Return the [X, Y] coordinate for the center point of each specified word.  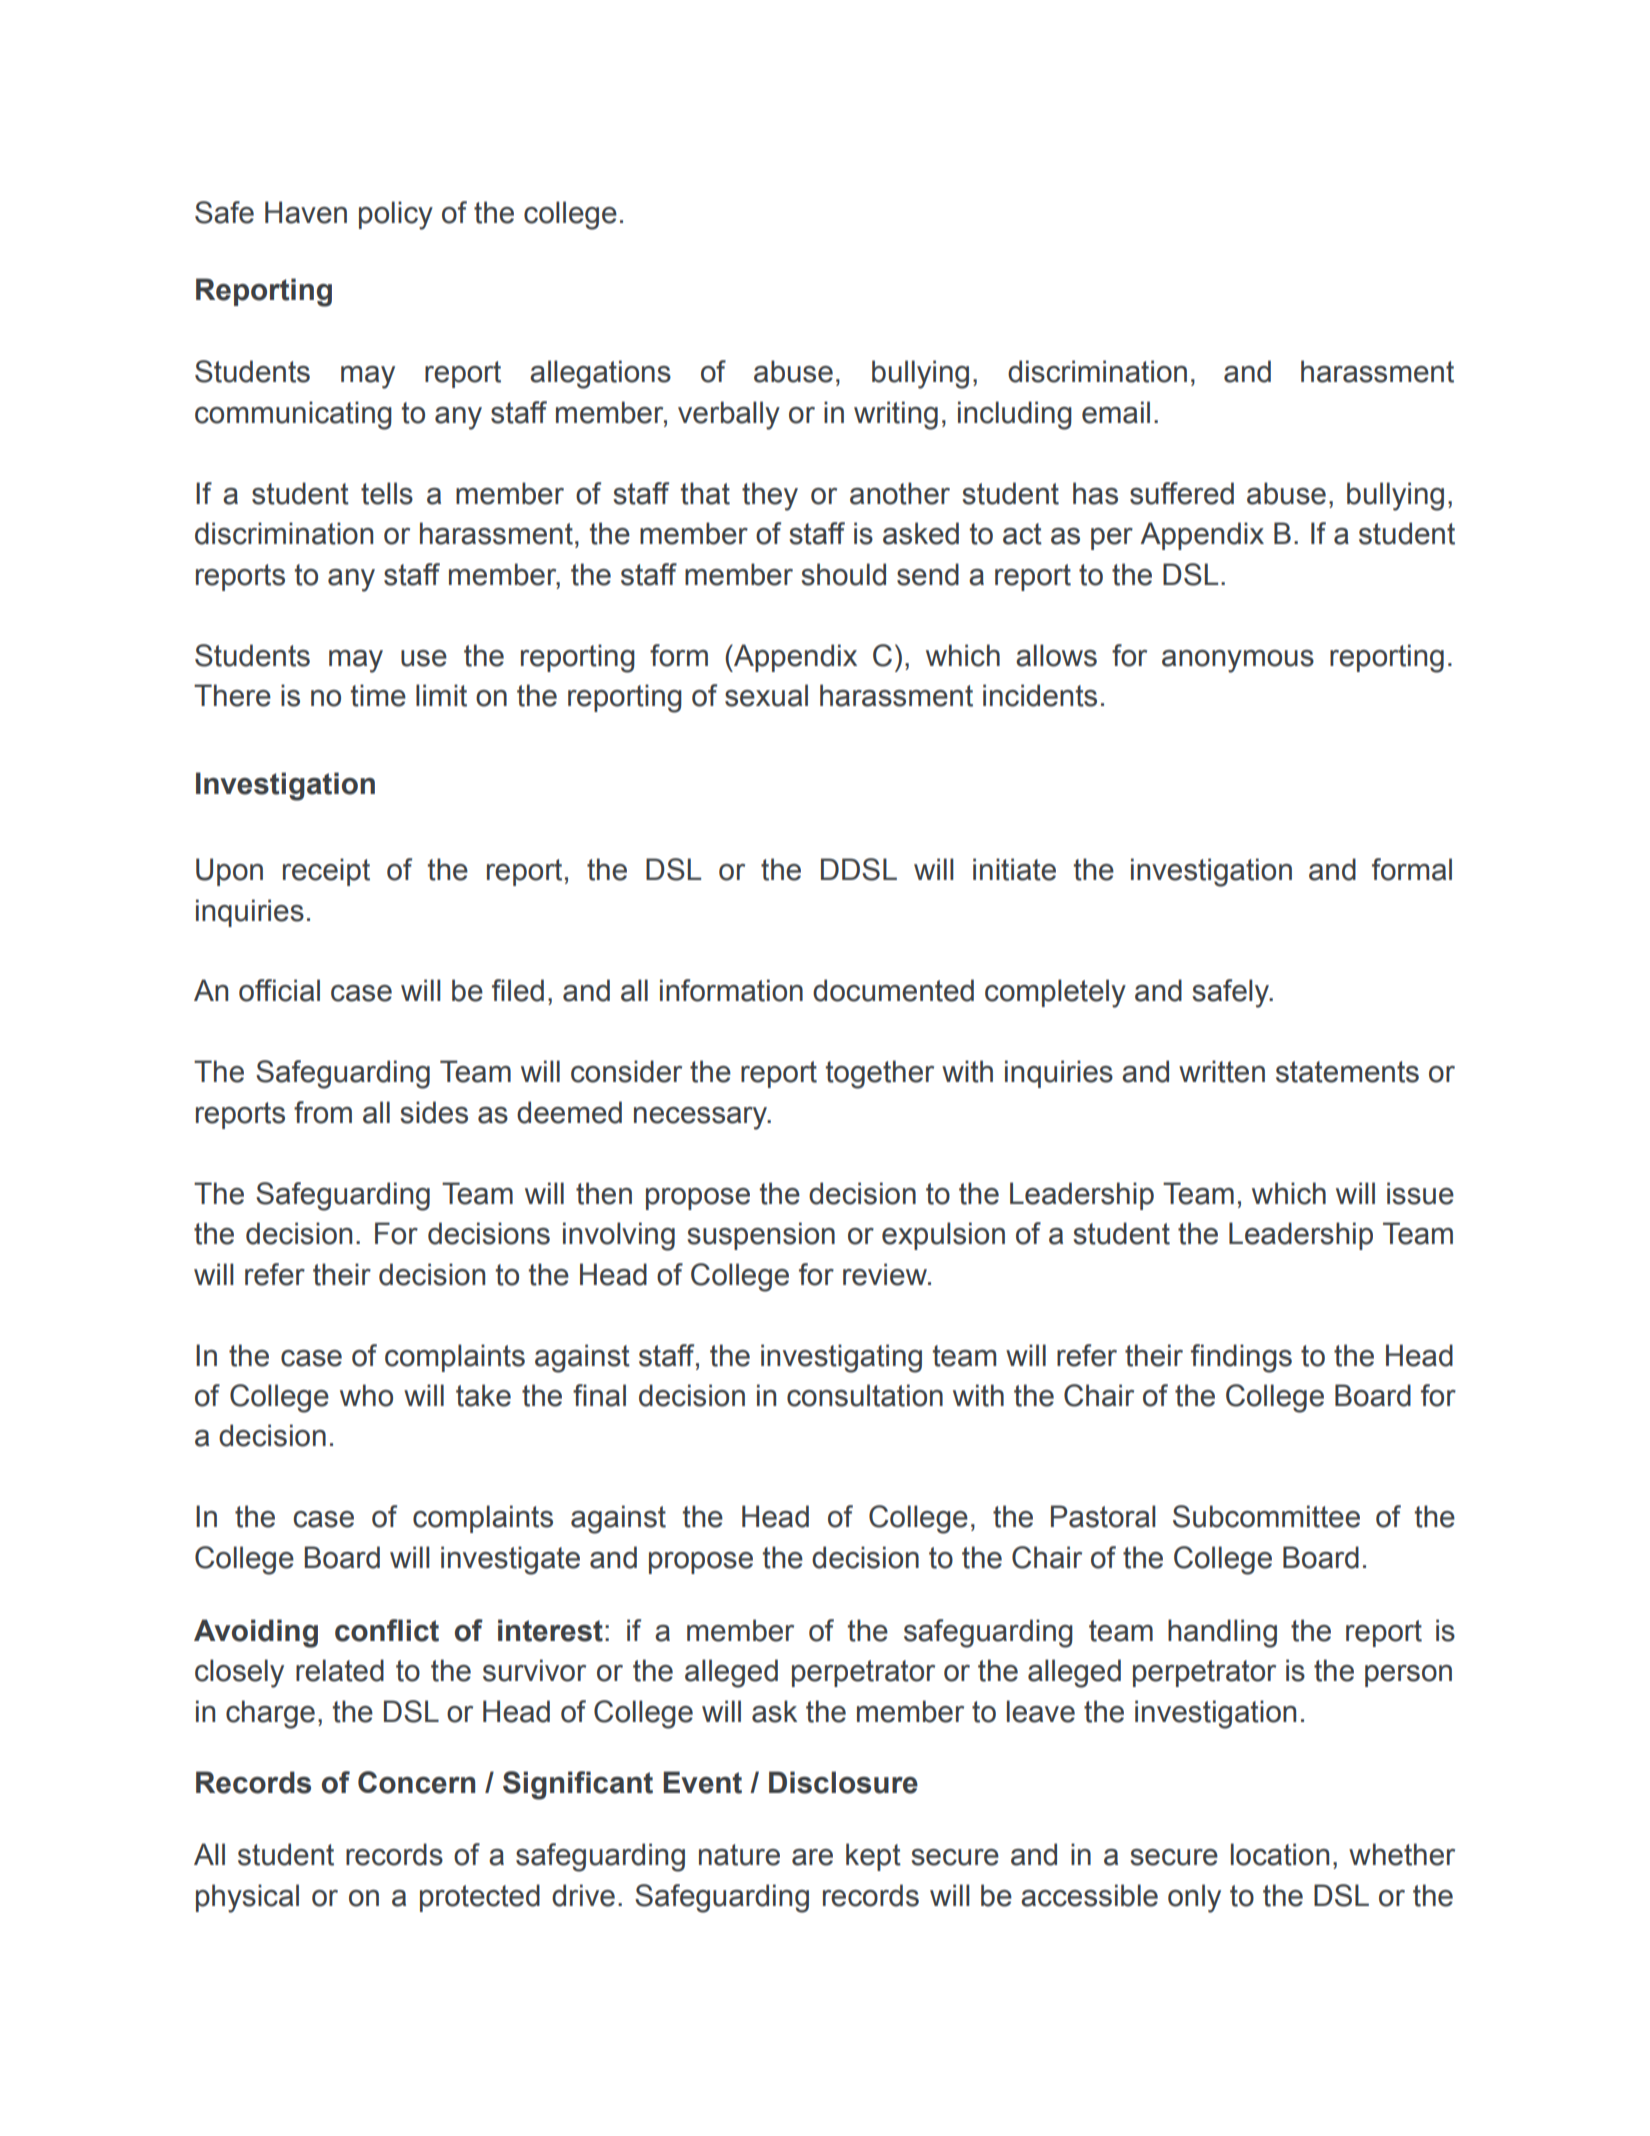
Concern [416, 1782]
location [1280, 1854]
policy [396, 215]
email [1116, 412]
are [812, 1857]
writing [896, 415]
